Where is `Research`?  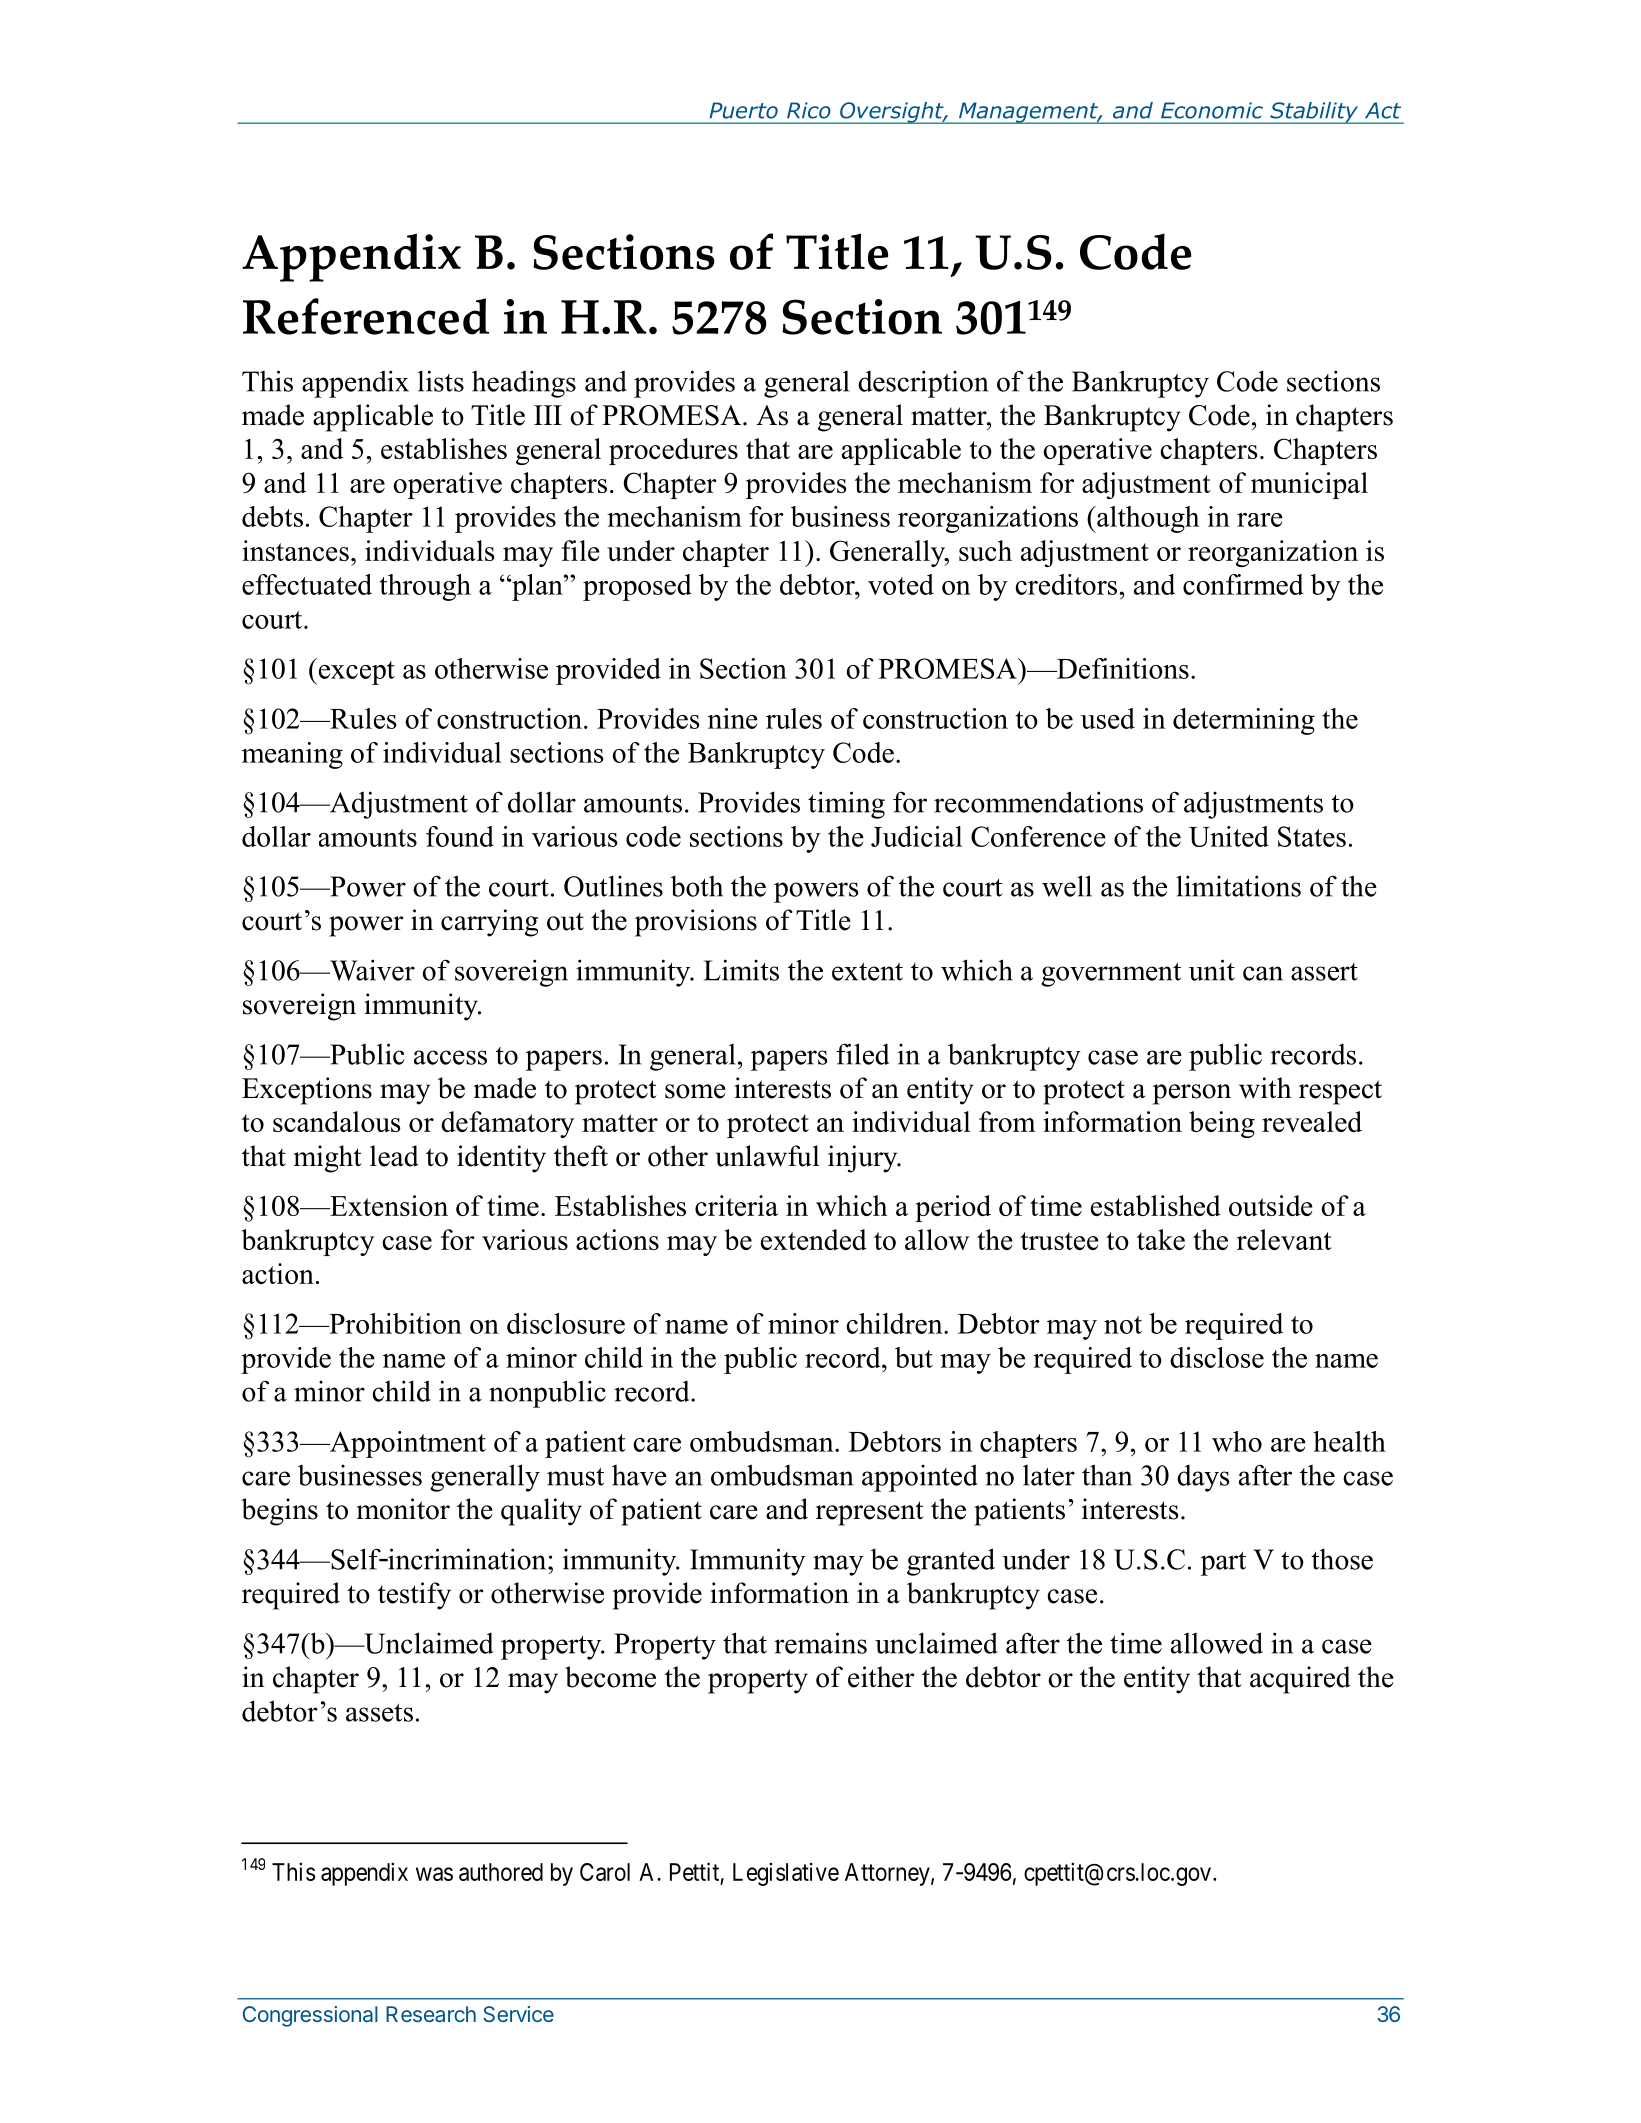 Research is located at coordinates (431, 2014).
